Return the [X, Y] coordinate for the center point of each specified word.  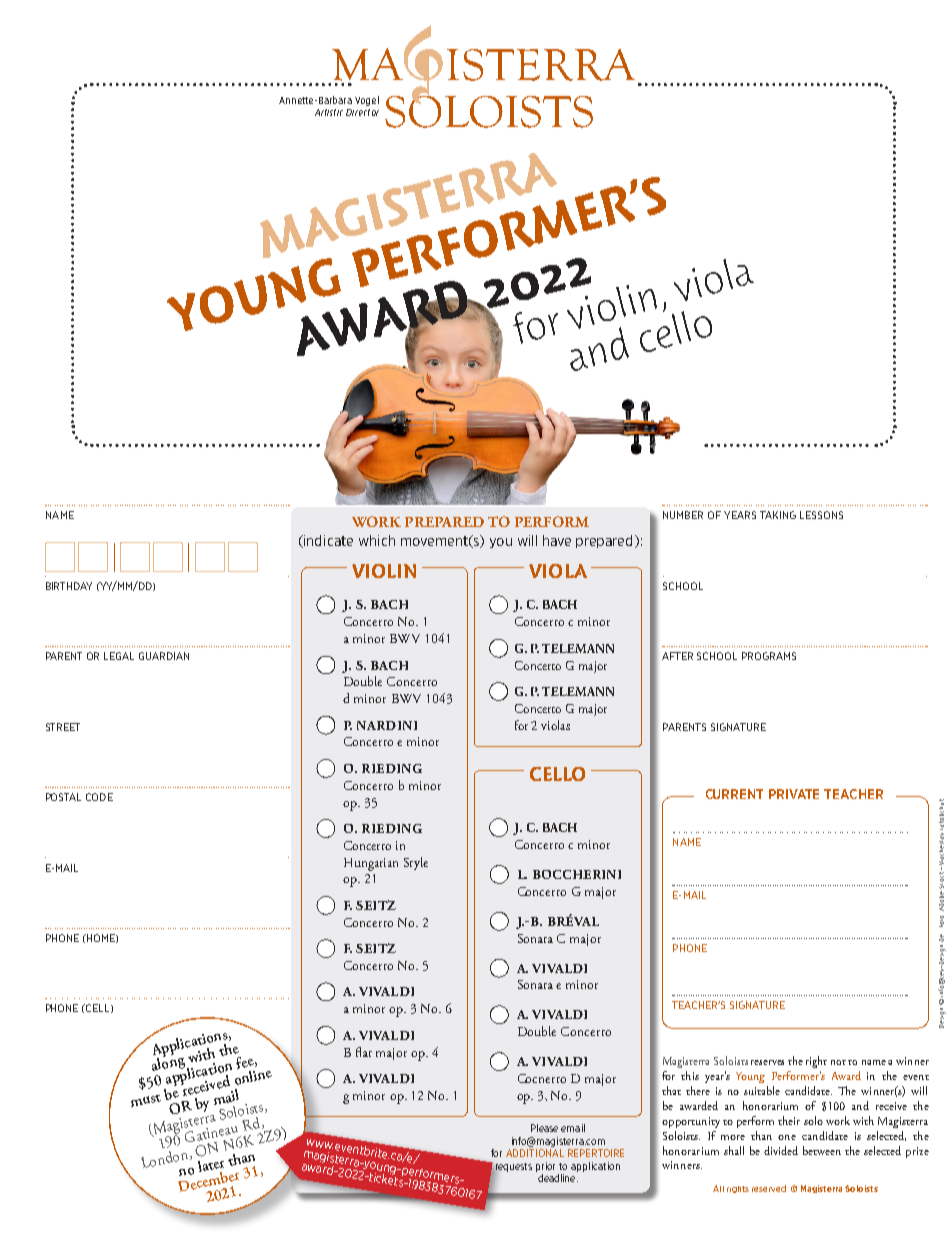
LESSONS [821, 515]
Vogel [367, 101]
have [557, 540]
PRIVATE [794, 794]
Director [362, 112]
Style [416, 863]
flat [364, 1052]
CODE [99, 797]
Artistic [329, 112]
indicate [327, 541]
